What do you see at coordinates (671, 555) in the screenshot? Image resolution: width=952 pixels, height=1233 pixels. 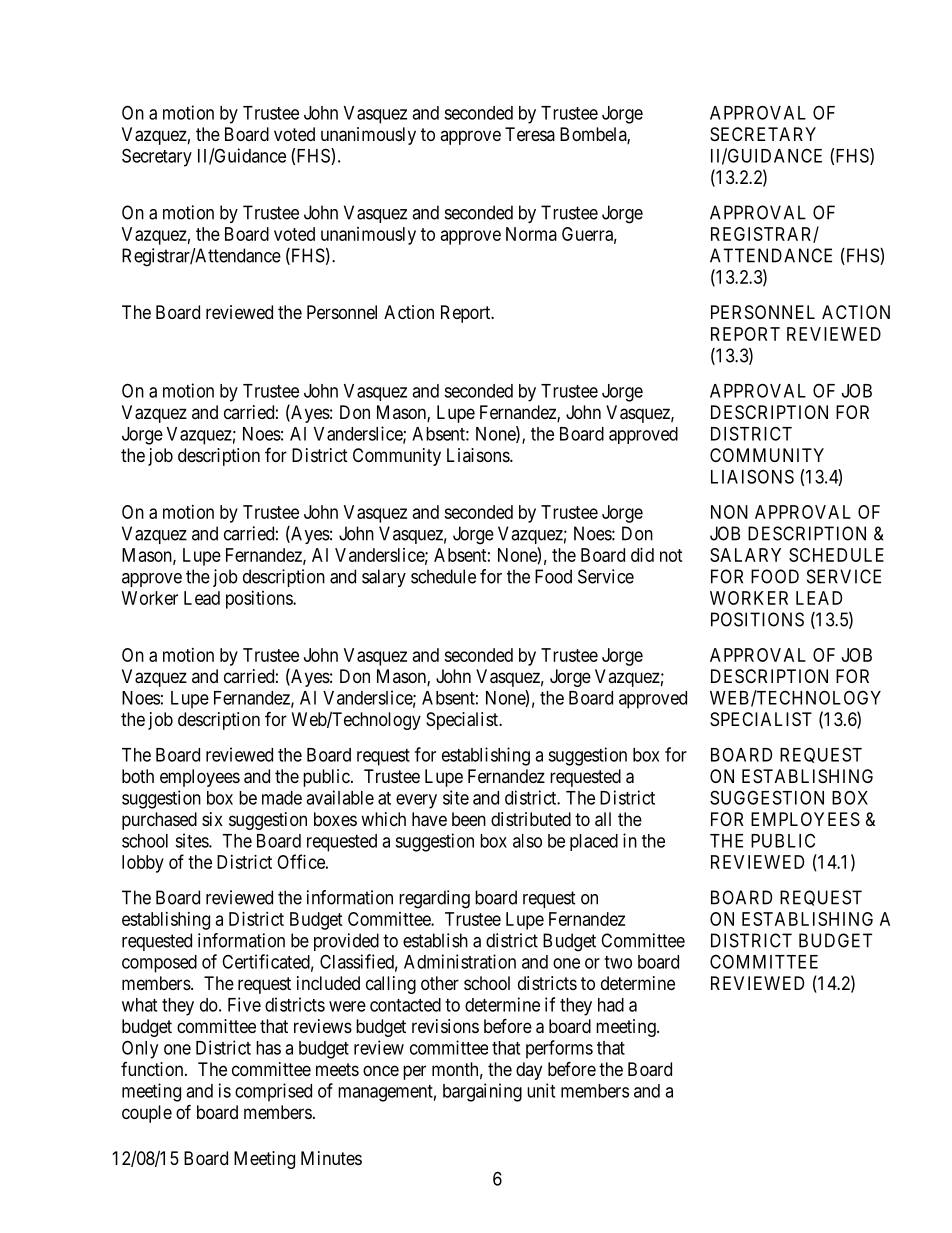 I see `not` at bounding box center [671, 555].
